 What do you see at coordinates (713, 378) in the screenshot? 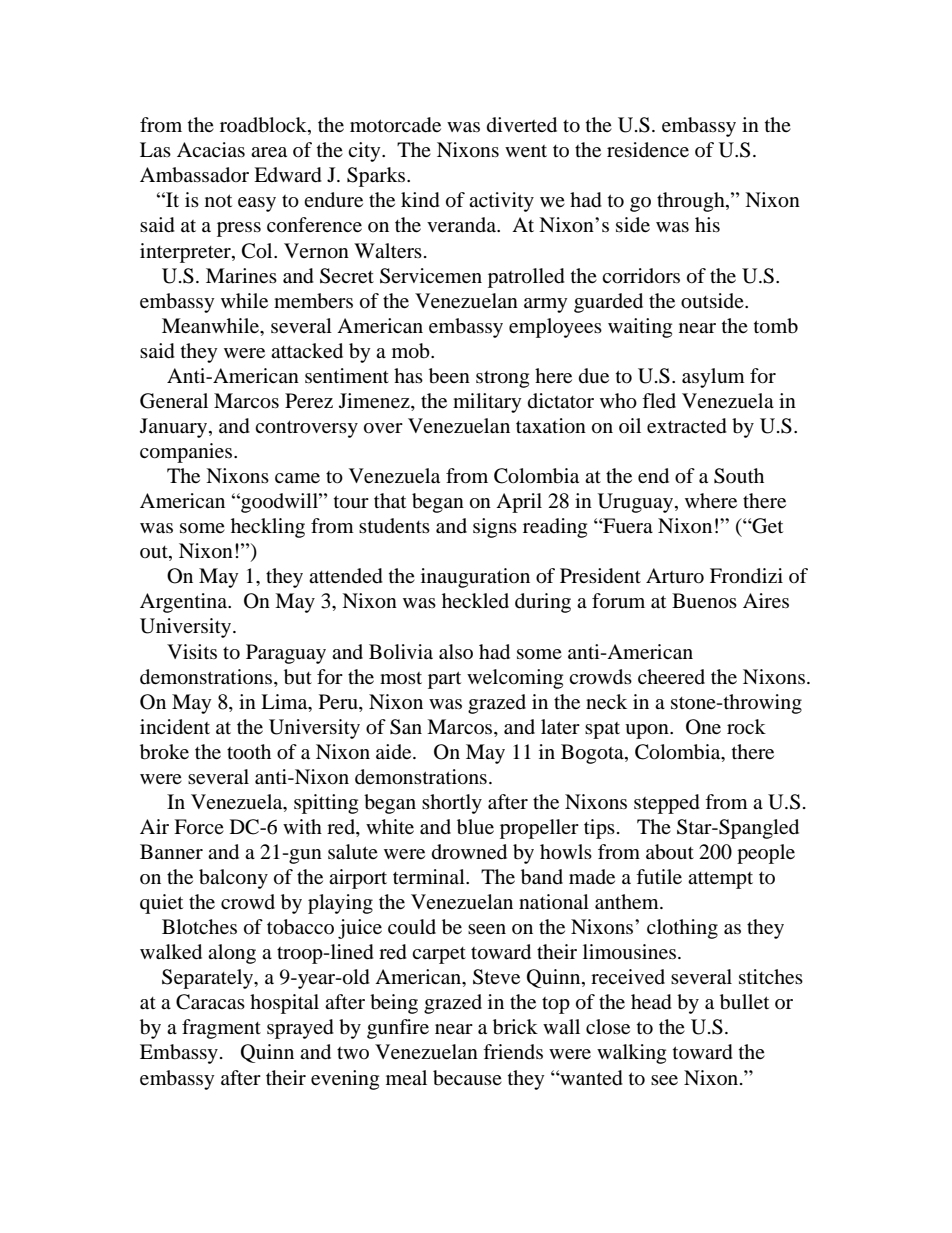
I see `asylum` at bounding box center [713, 378].
